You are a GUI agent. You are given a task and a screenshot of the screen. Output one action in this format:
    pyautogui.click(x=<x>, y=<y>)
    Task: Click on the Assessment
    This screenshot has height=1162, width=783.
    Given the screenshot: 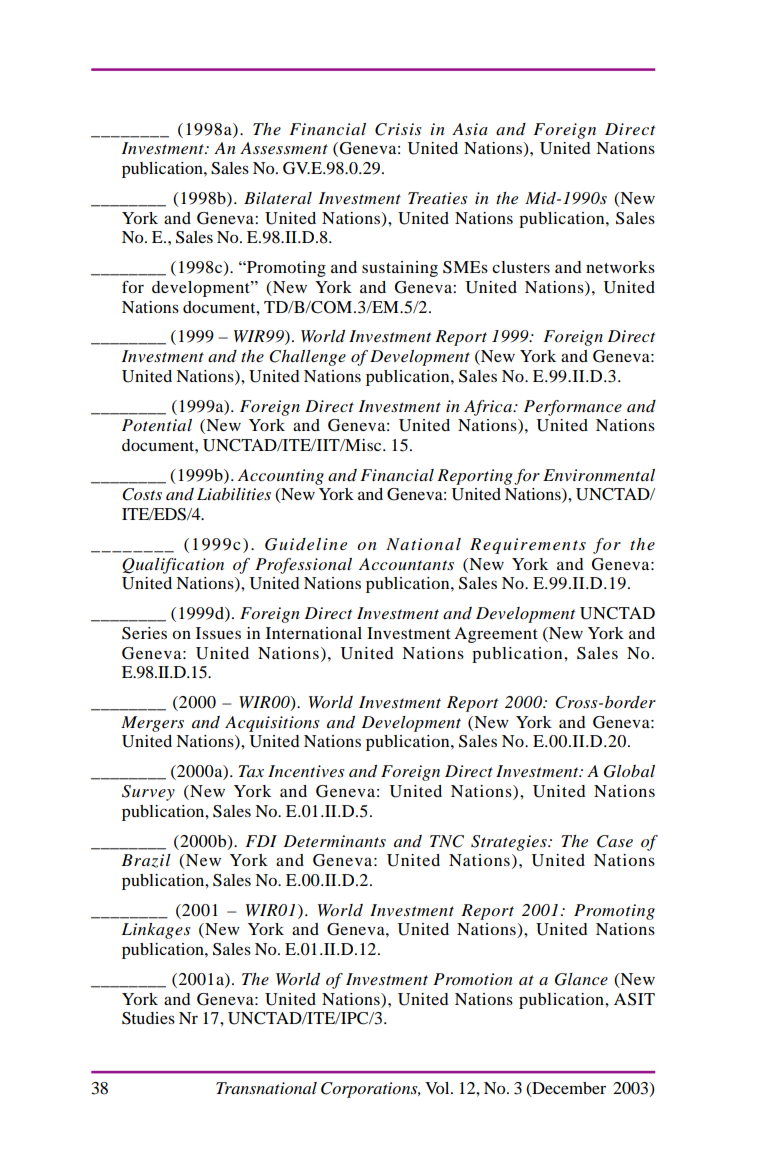 What is the action you would take?
    pyautogui.click(x=284, y=148)
